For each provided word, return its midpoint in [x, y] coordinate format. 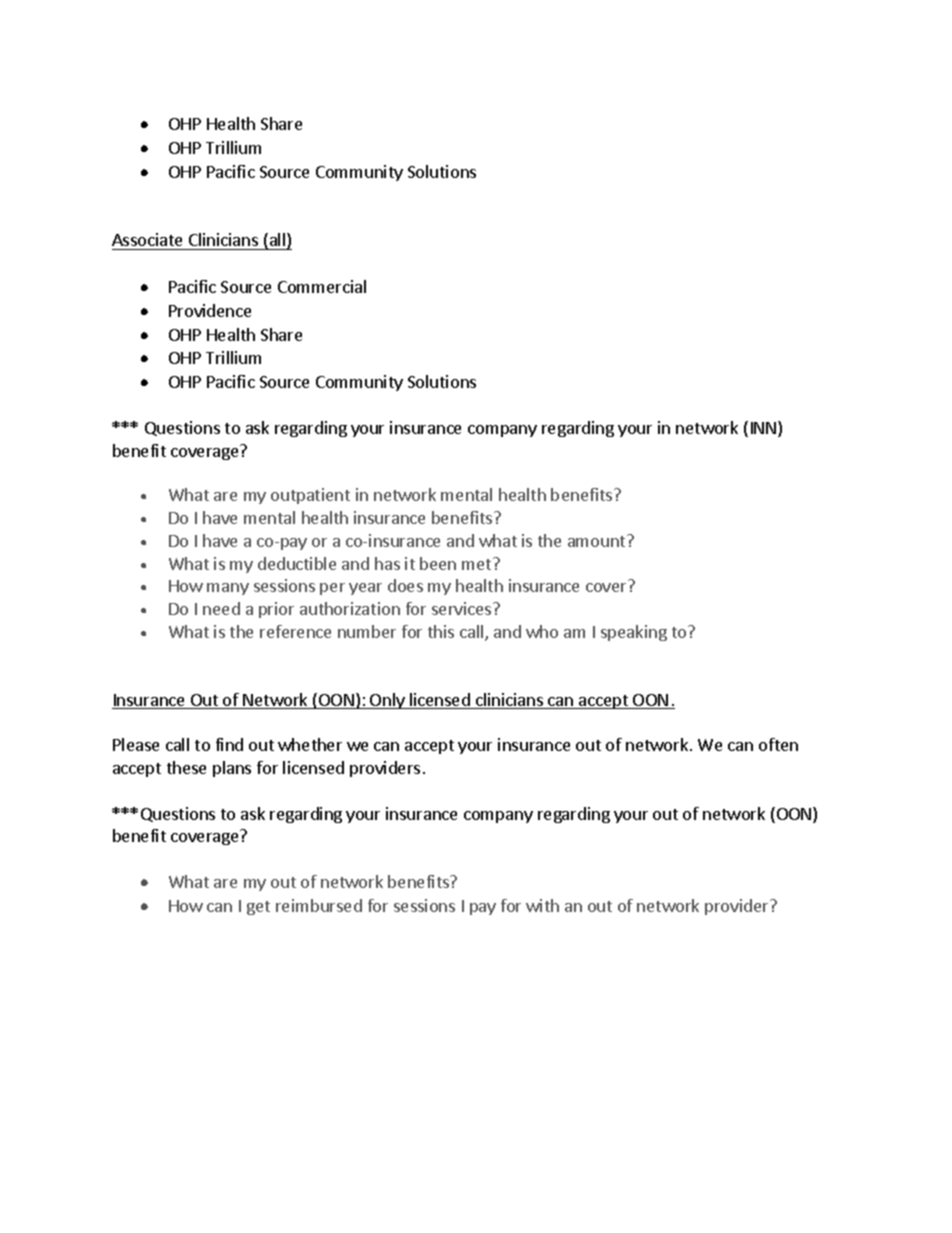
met [478, 564]
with [542, 905]
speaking [634, 633]
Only [387, 701]
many [228, 589]
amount [598, 541]
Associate [147, 239]
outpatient [310, 496]
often [778, 744]
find [229, 744]
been [438, 563]
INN [765, 429]
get [258, 908]
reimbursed [319, 905]
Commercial [322, 286]
